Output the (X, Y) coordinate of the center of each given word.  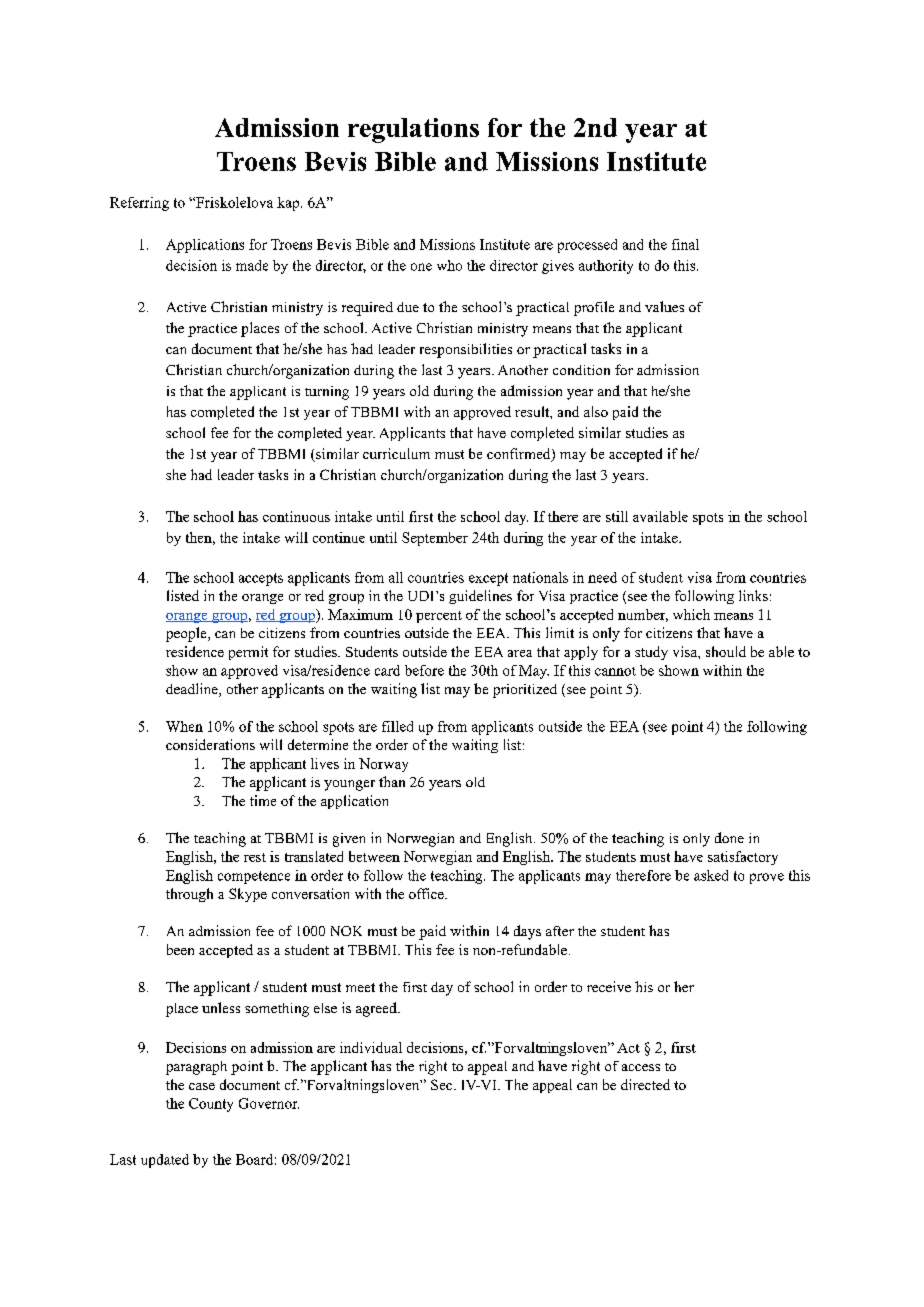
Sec (443, 1084)
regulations (413, 130)
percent (439, 617)
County (211, 1105)
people (187, 634)
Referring (139, 204)
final (685, 244)
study (651, 653)
